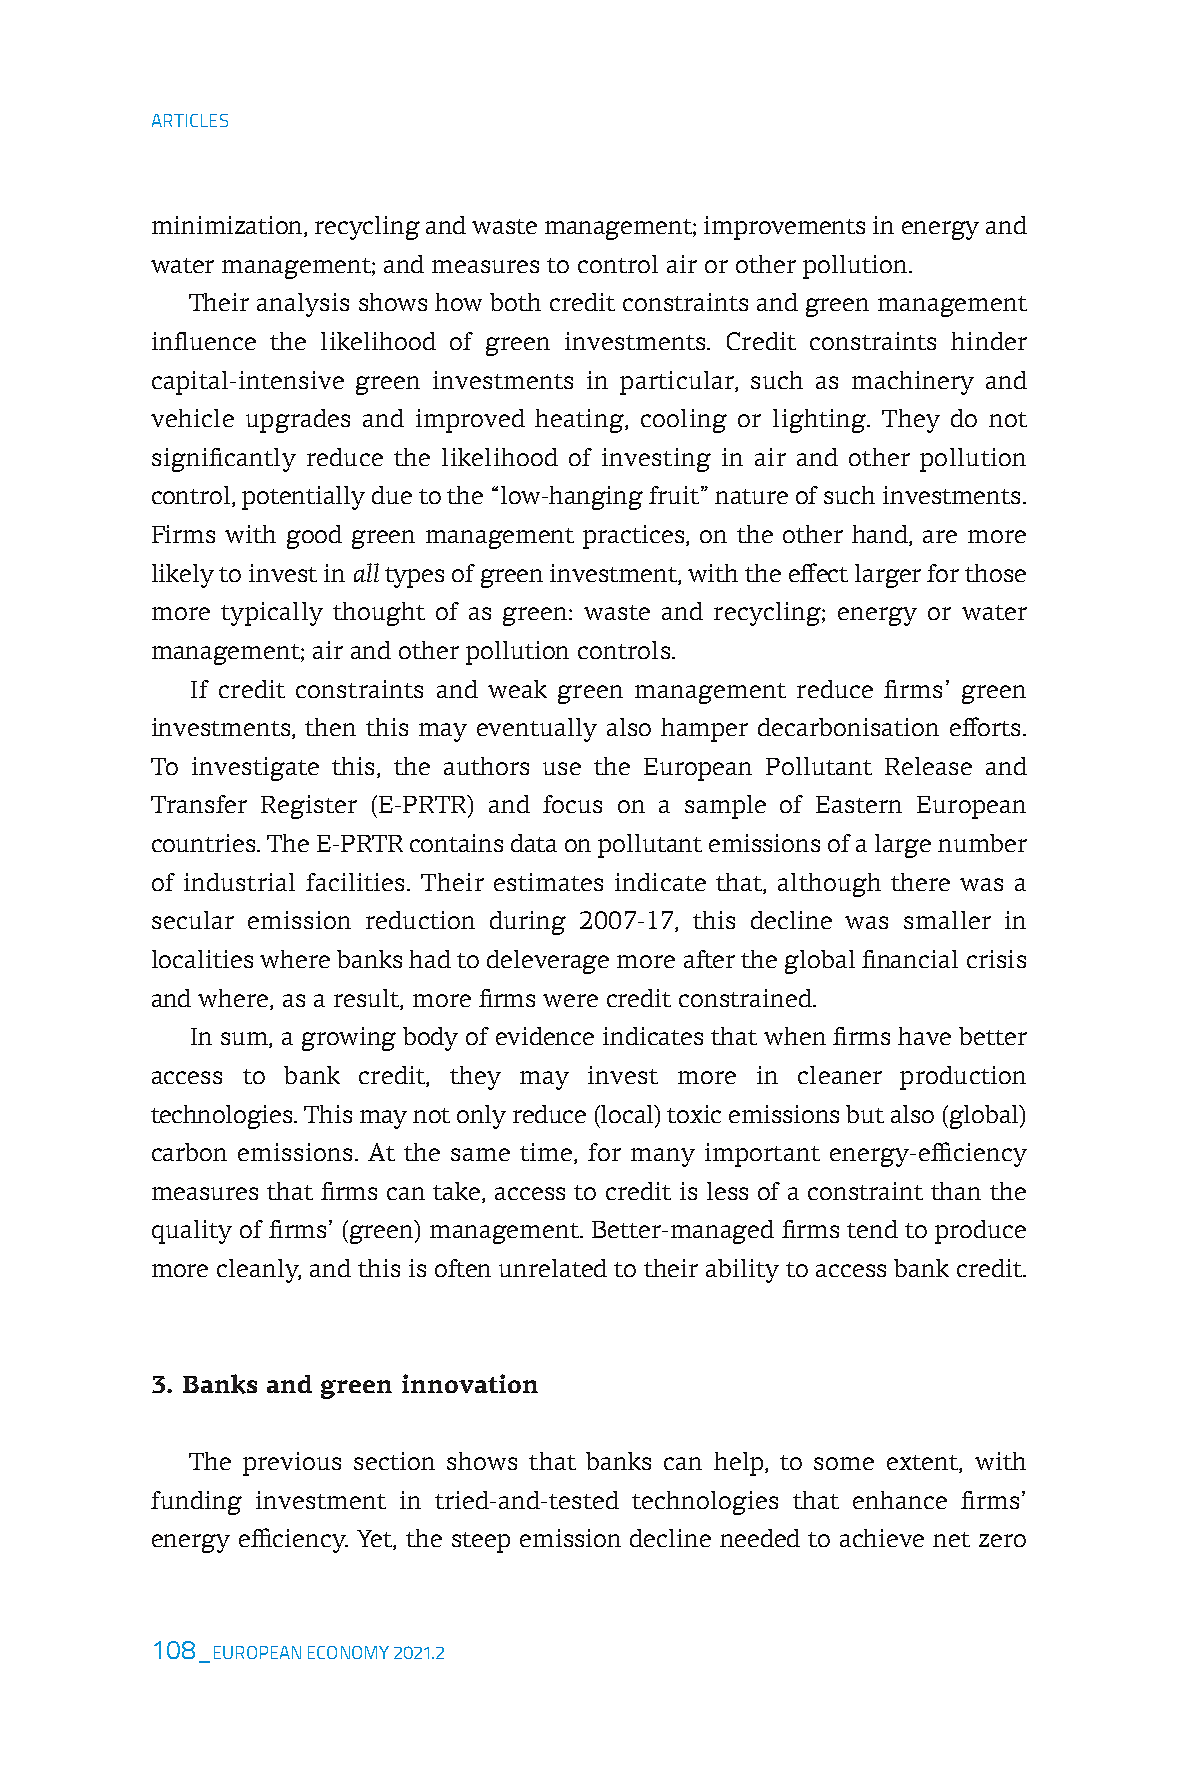  I want to click on improvements, so click(784, 228).
